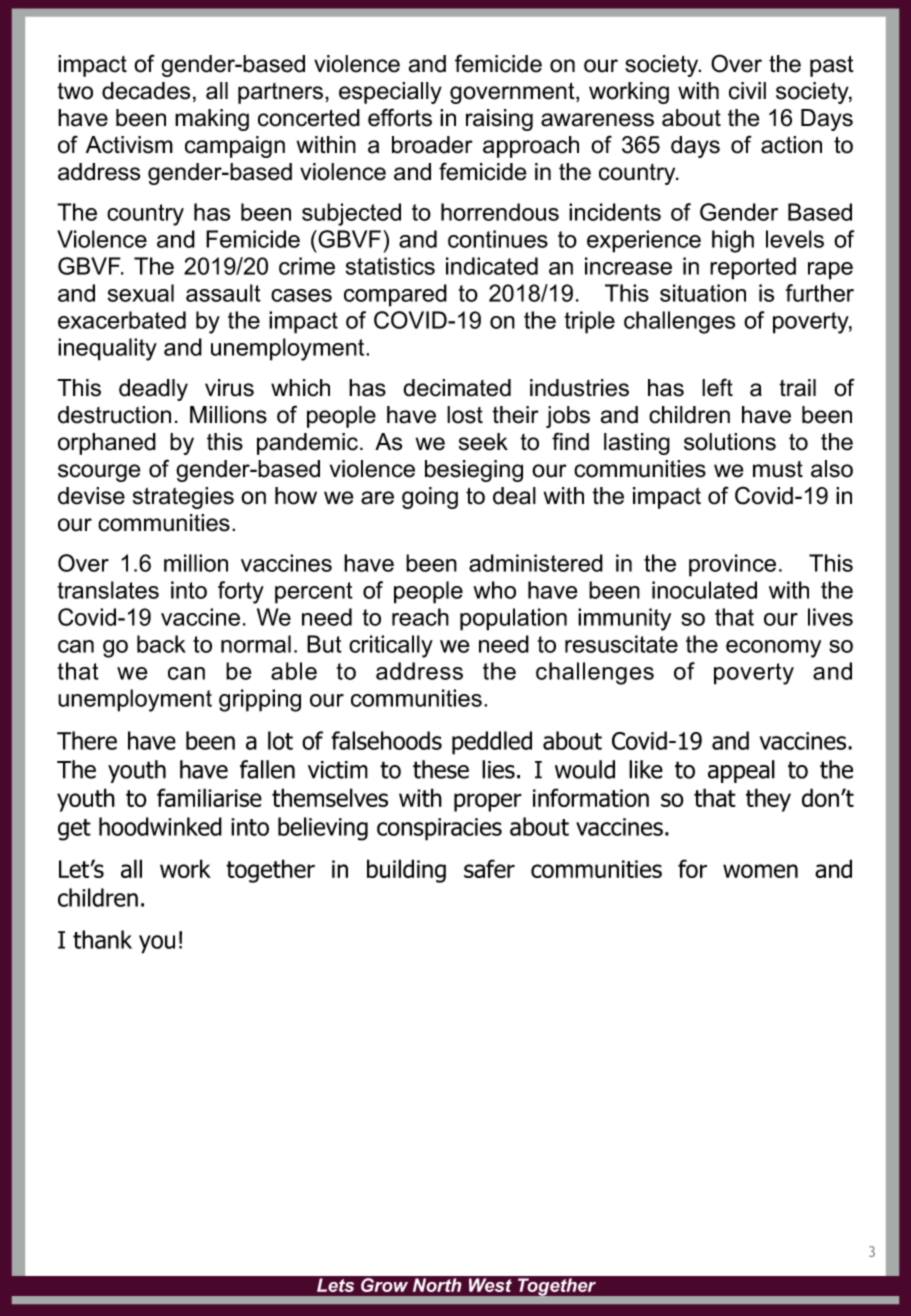 This image has width=911, height=1316. What do you see at coordinates (183, 498) in the image?
I see `strategies` at bounding box center [183, 498].
